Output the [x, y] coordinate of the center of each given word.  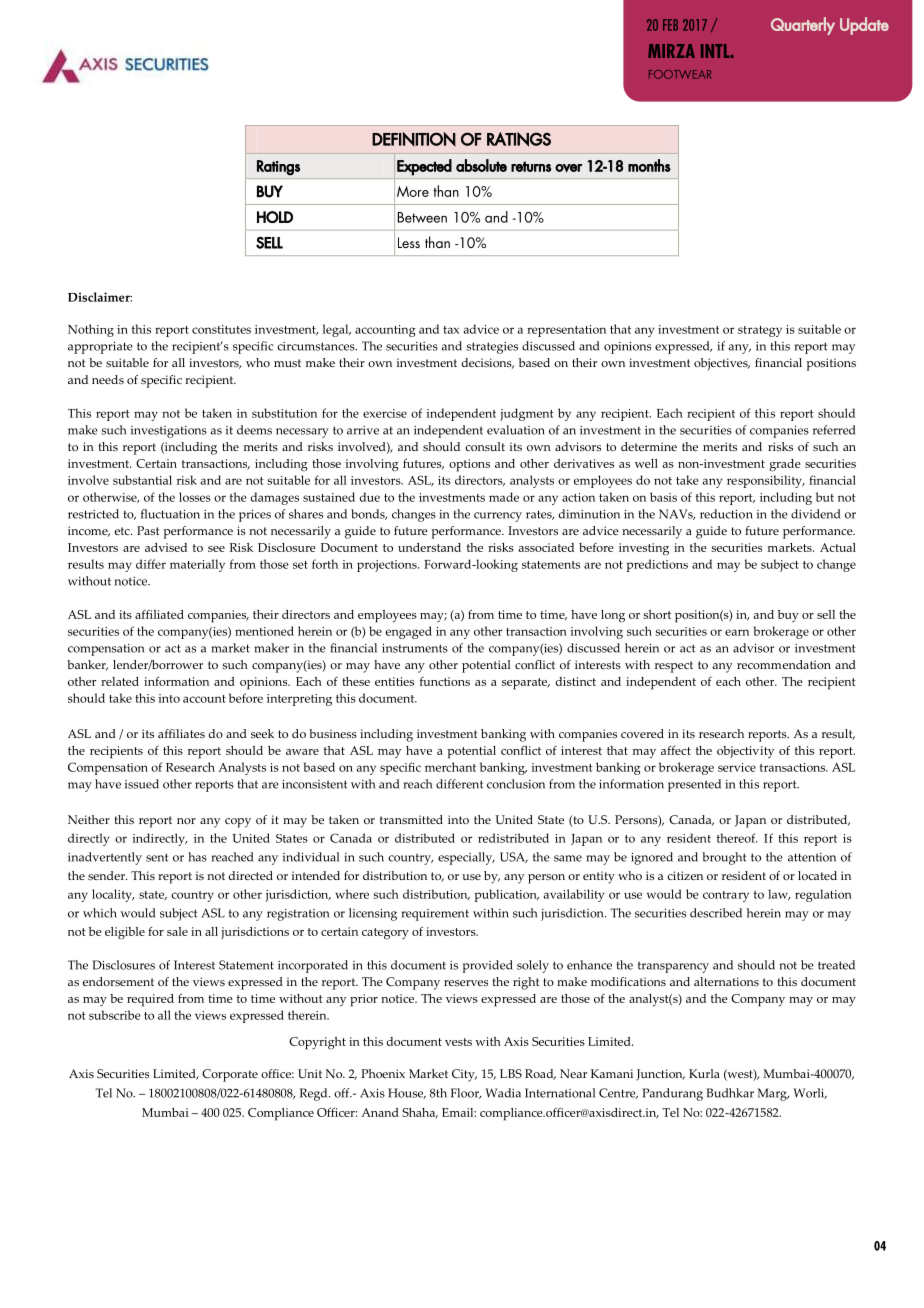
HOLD [275, 217]
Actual [838, 547]
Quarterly [803, 26]
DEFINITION [414, 139]
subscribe [115, 1015]
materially [197, 565]
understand [429, 547]
